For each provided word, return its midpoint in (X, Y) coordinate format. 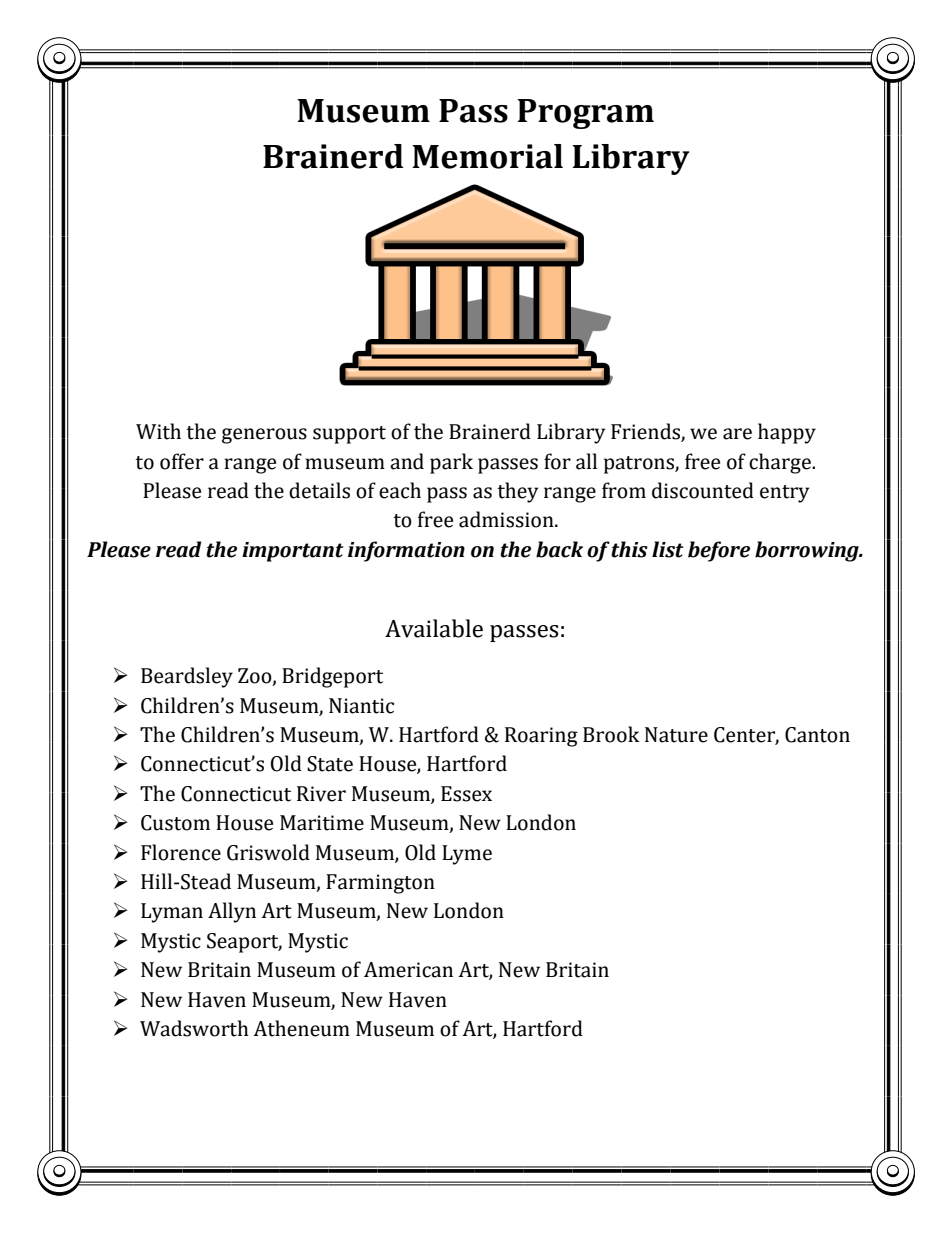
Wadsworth (194, 1028)
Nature (676, 735)
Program (585, 114)
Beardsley (187, 677)
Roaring (541, 737)
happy (787, 433)
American (408, 970)
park (451, 463)
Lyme (467, 855)
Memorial (487, 156)
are (737, 434)
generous (264, 436)
